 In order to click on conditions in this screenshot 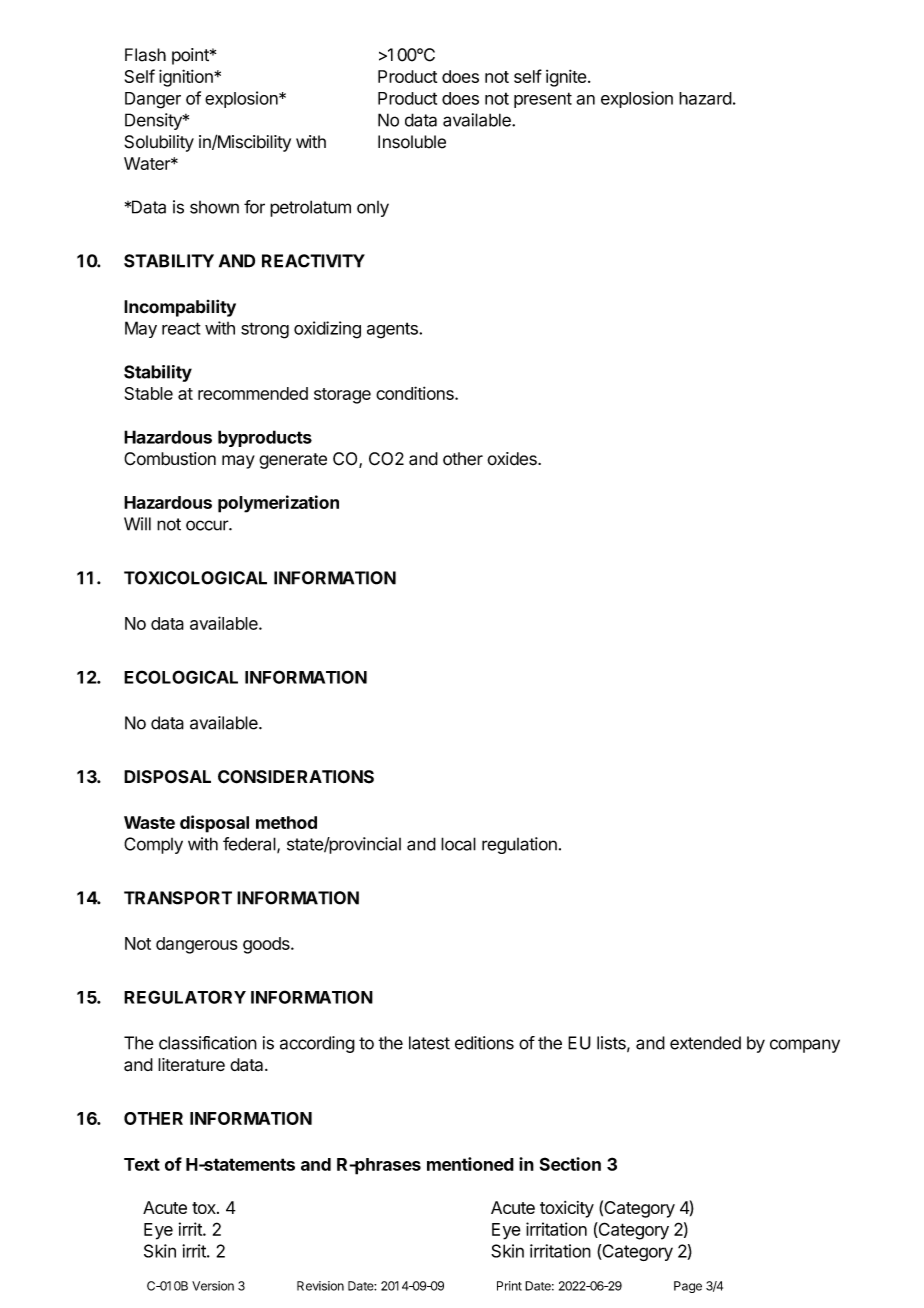, I will do `click(416, 393)`.
